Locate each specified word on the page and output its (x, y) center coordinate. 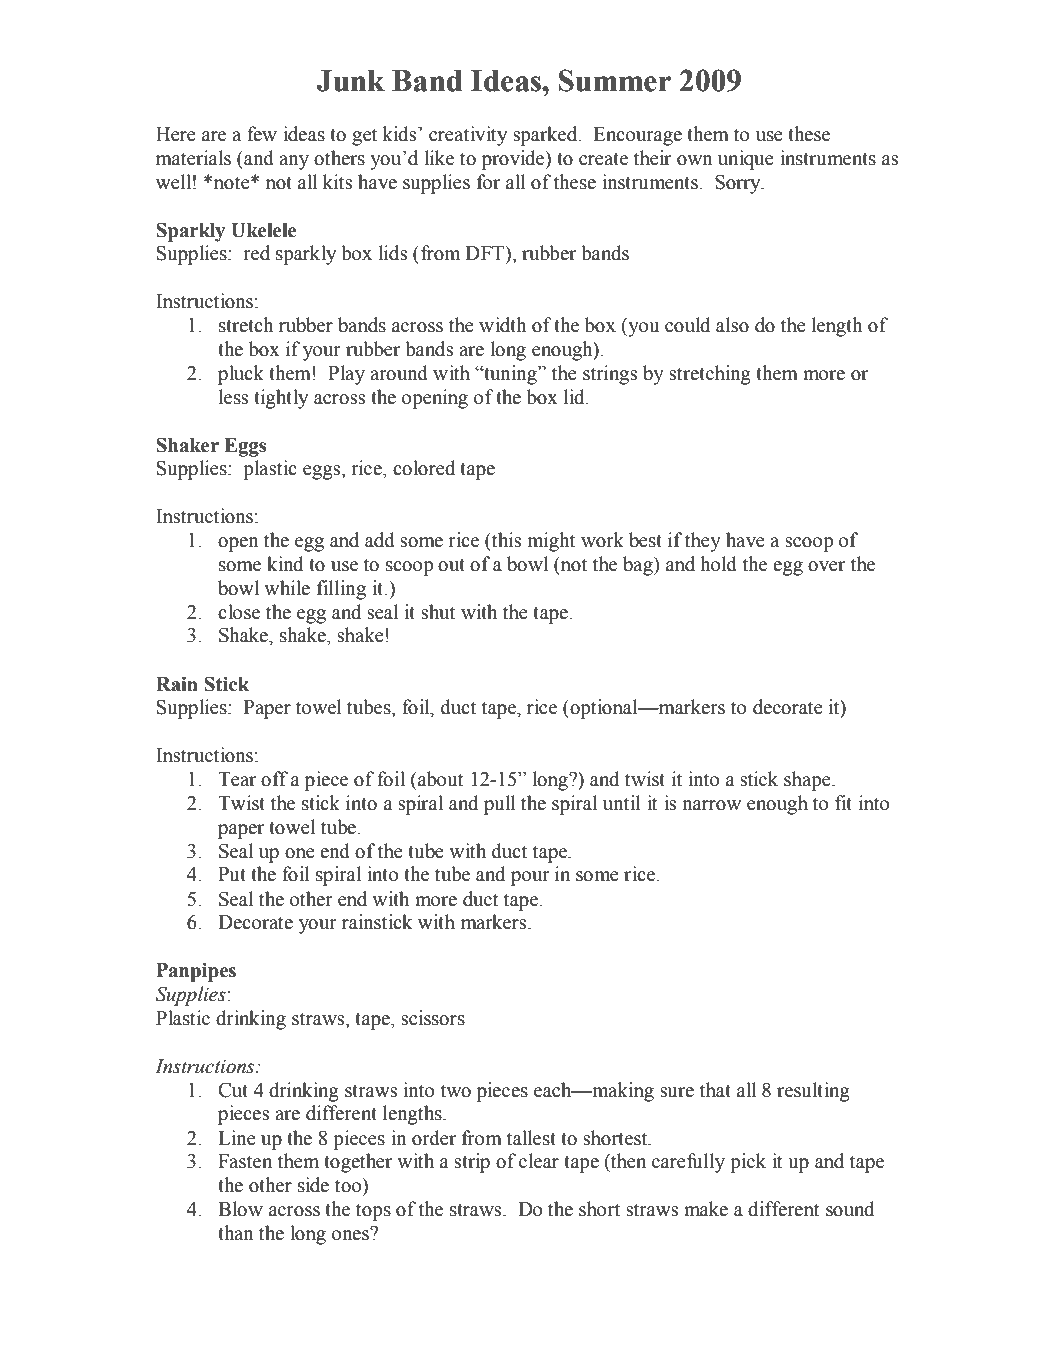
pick (748, 1163)
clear (539, 1161)
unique (746, 160)
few (262, 134)
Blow (240, 1209)
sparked (546, 136)
